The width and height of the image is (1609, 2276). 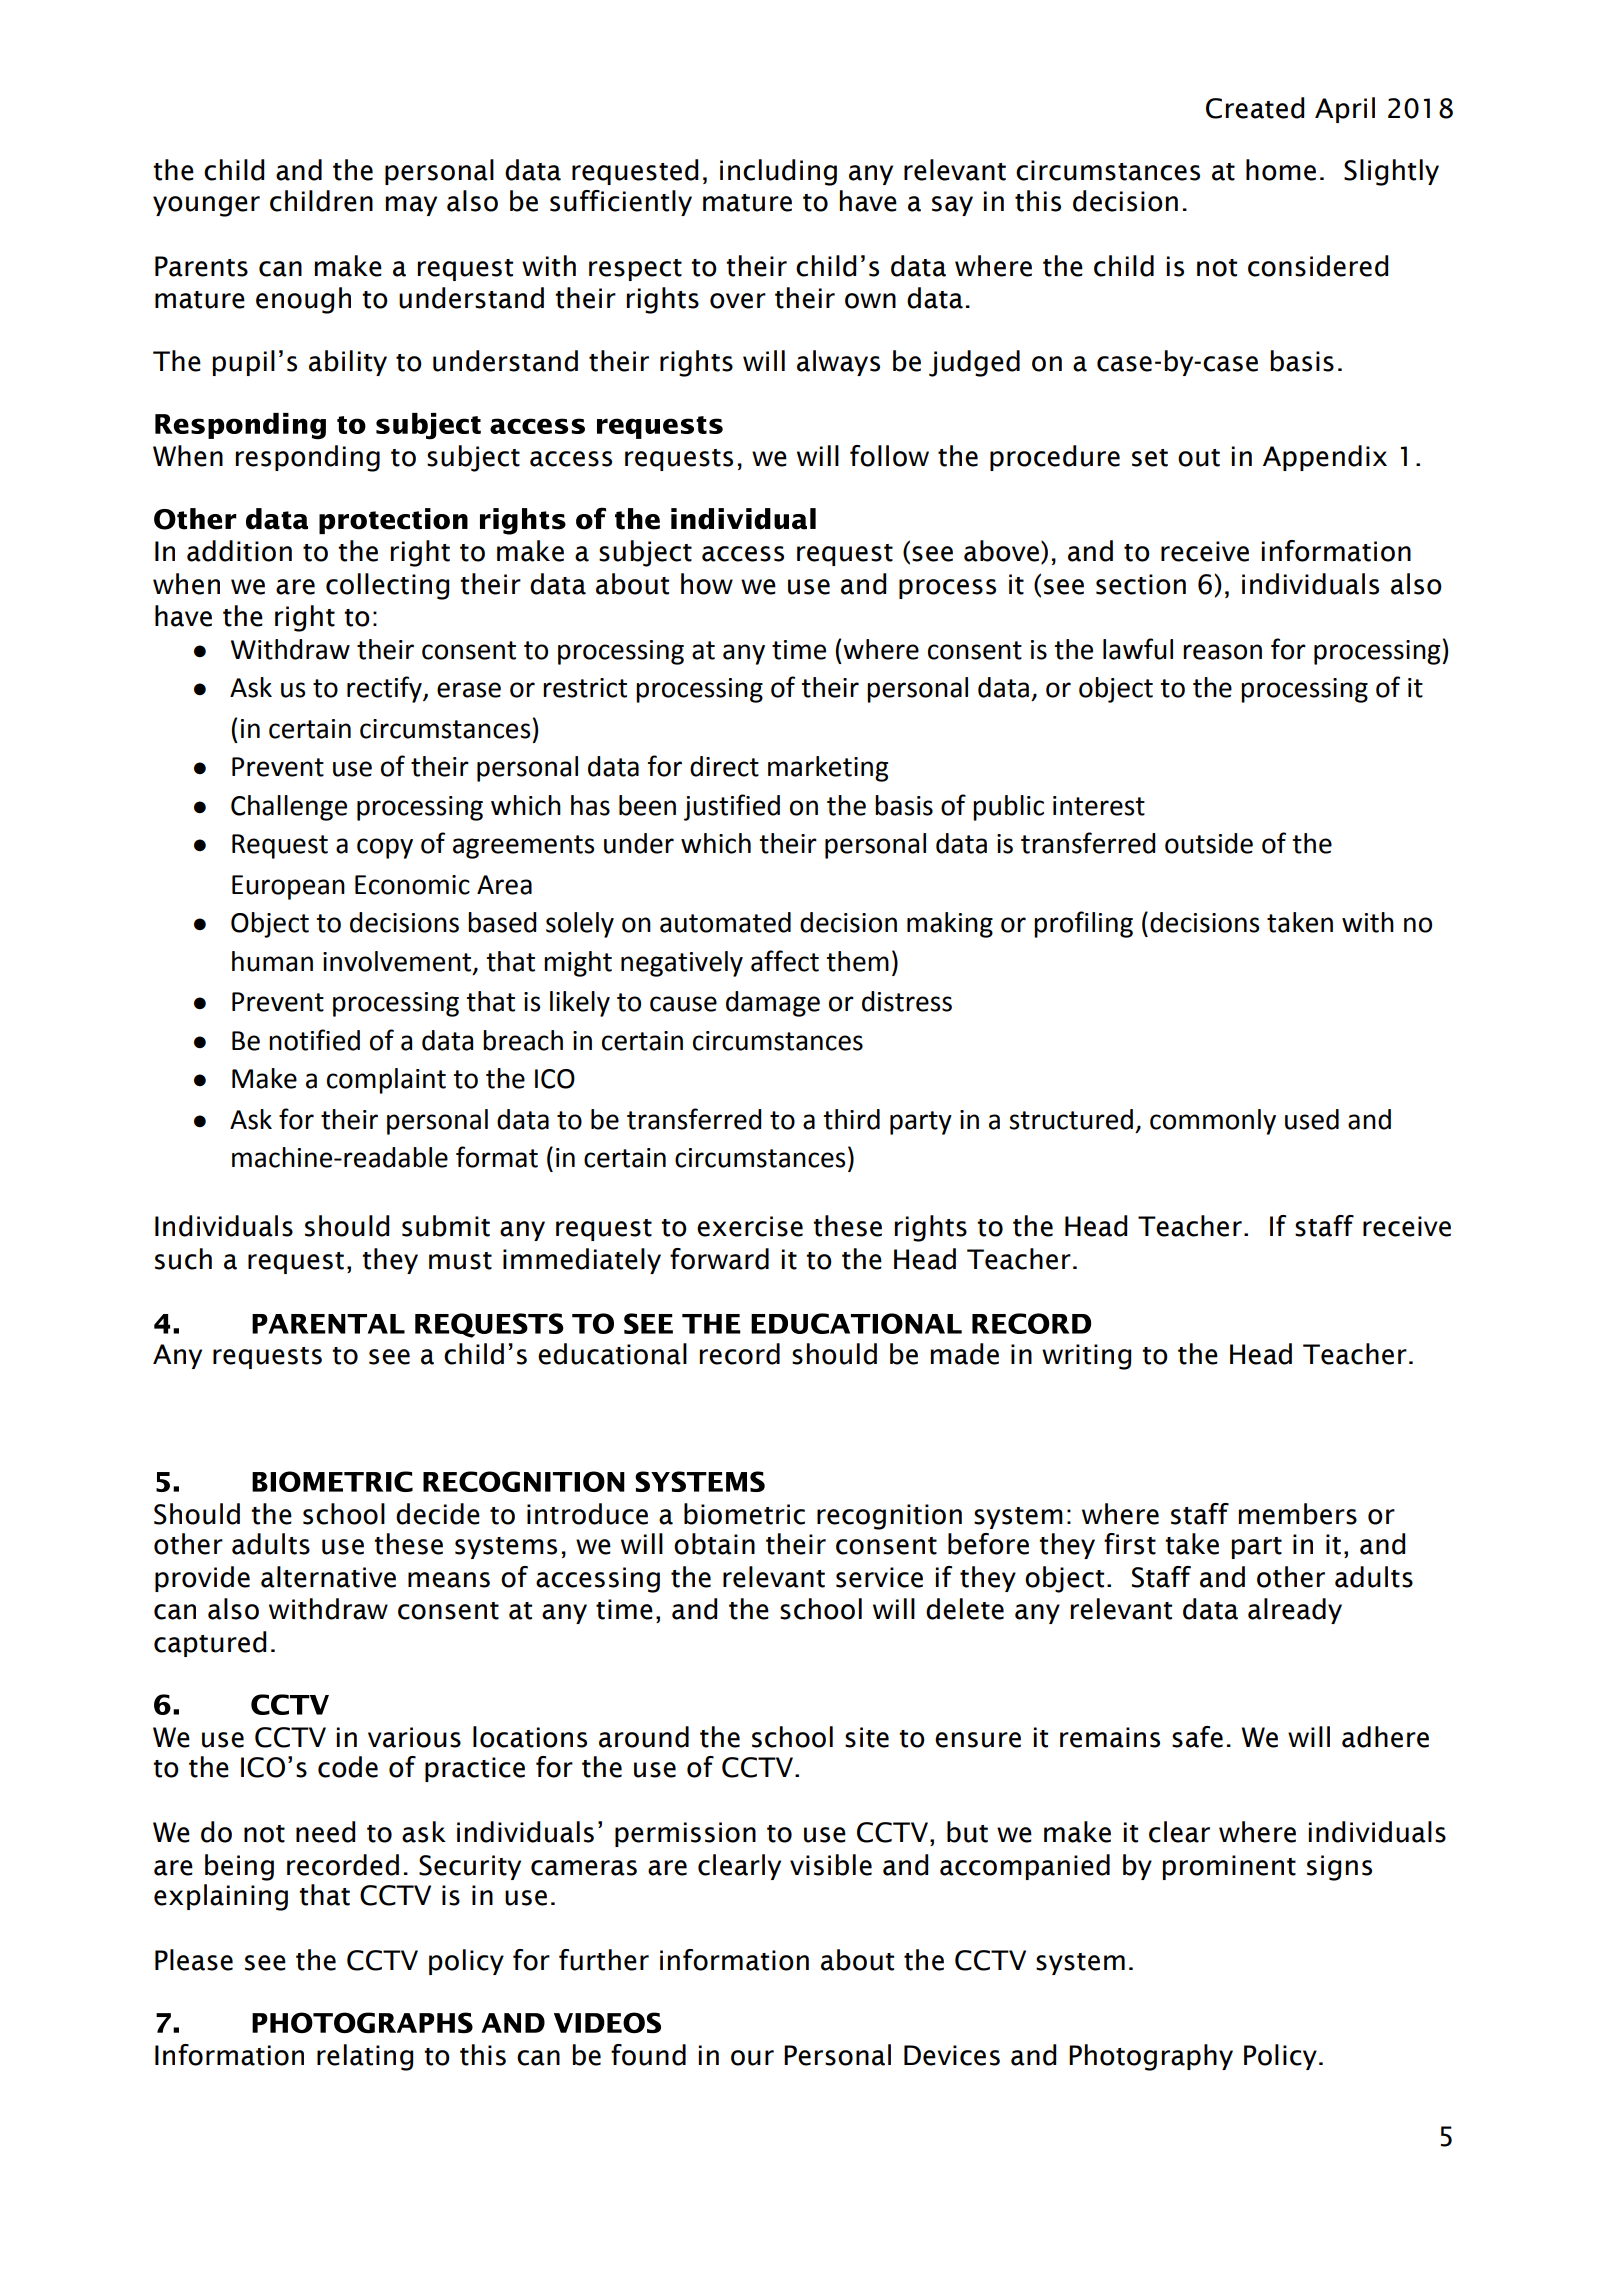 I want to click on notified, so click(x=314, y=1040).
